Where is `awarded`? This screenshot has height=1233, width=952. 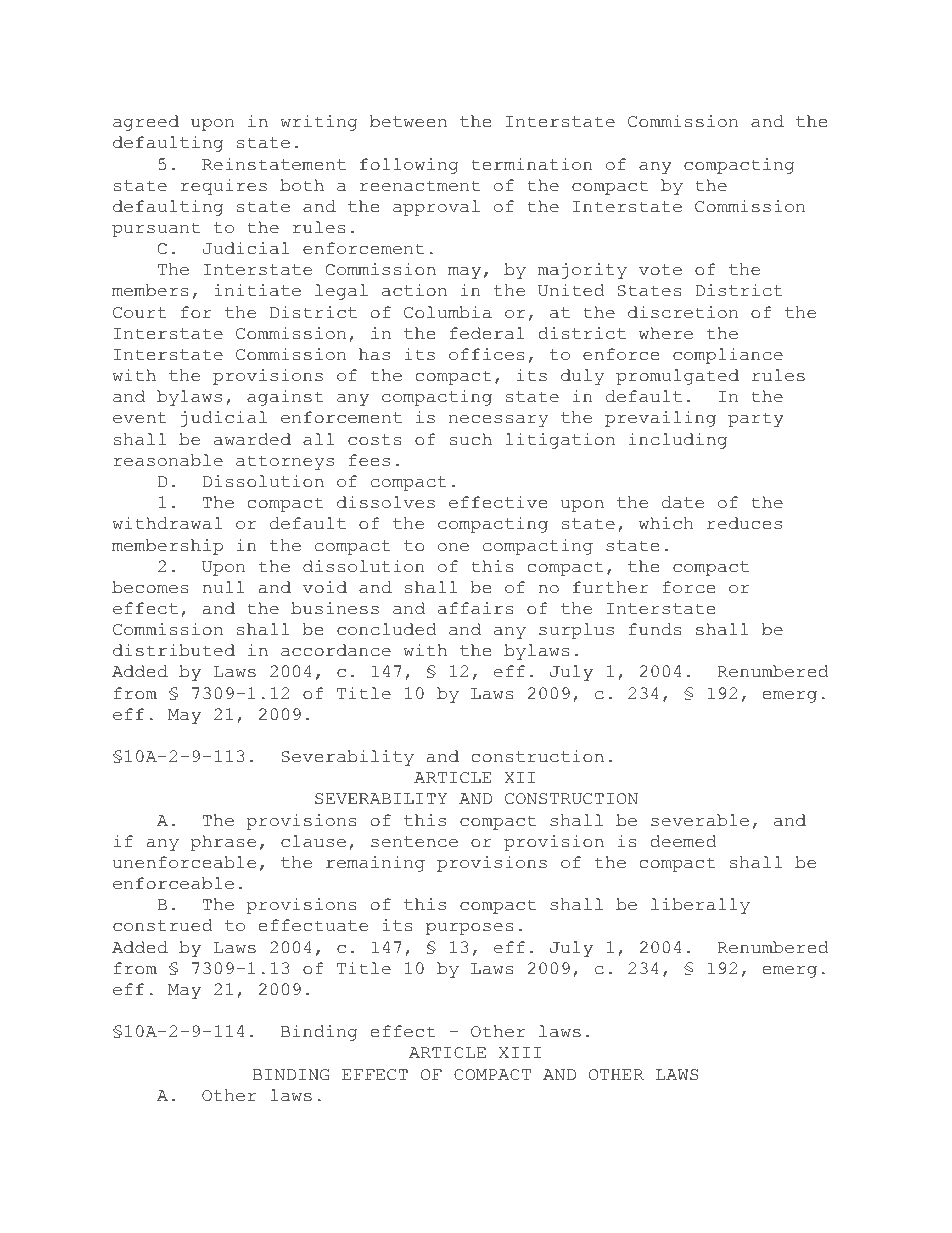 awarded is located at coordinates (252, 439).
